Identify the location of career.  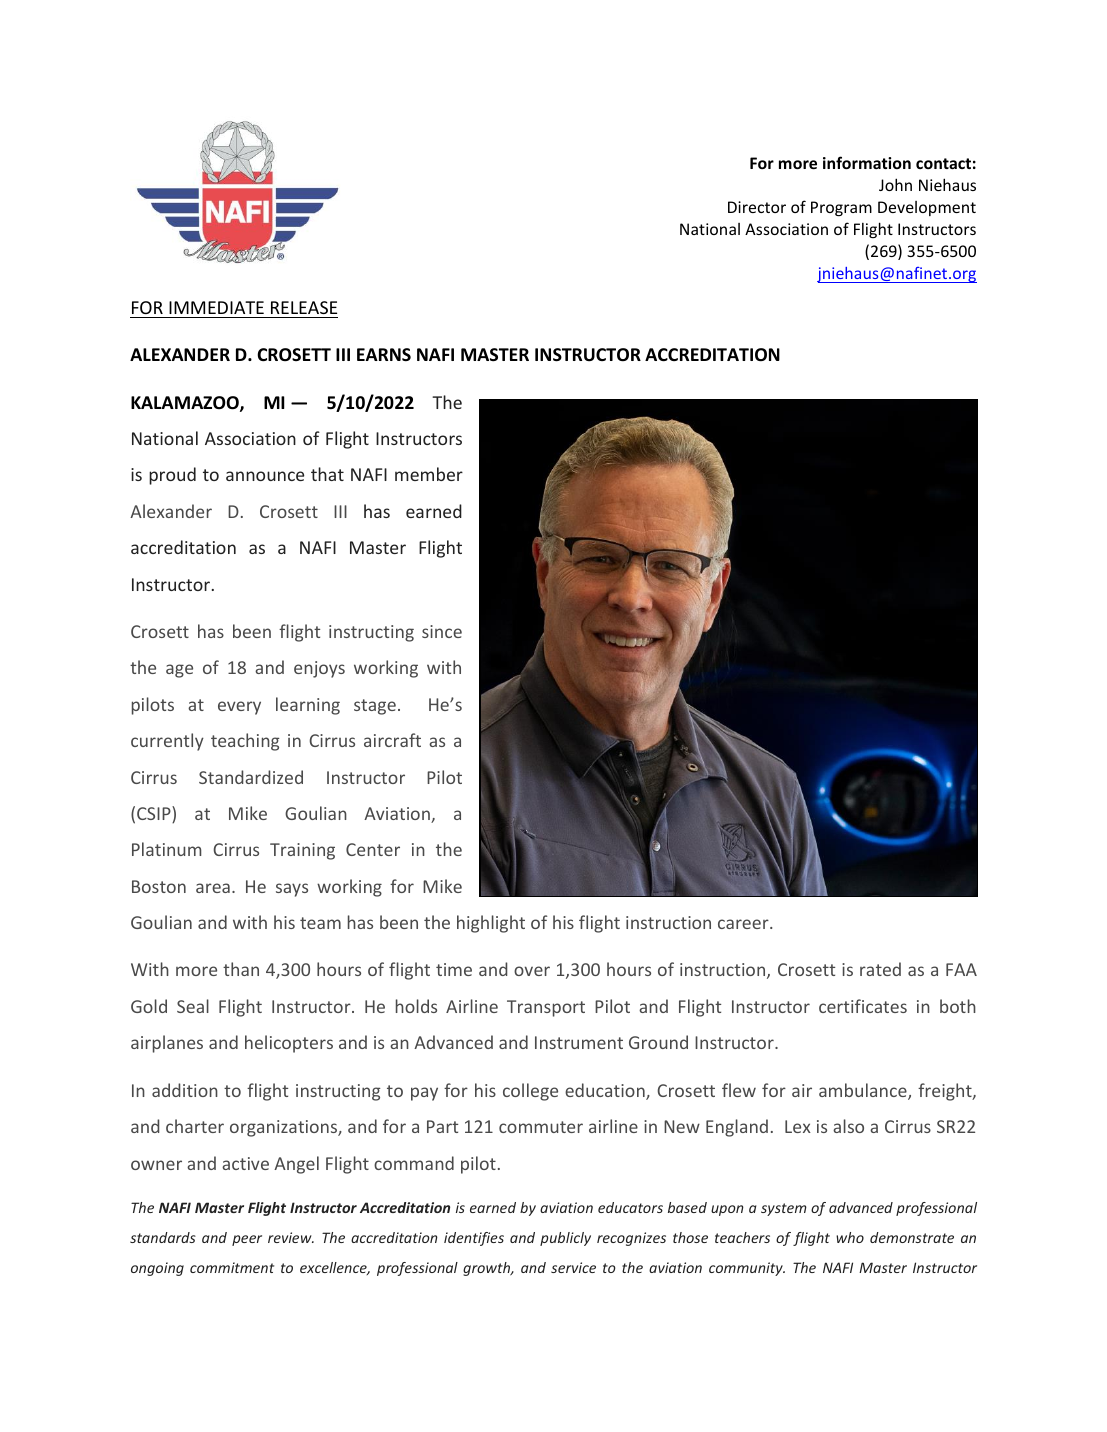
(744, 924).
